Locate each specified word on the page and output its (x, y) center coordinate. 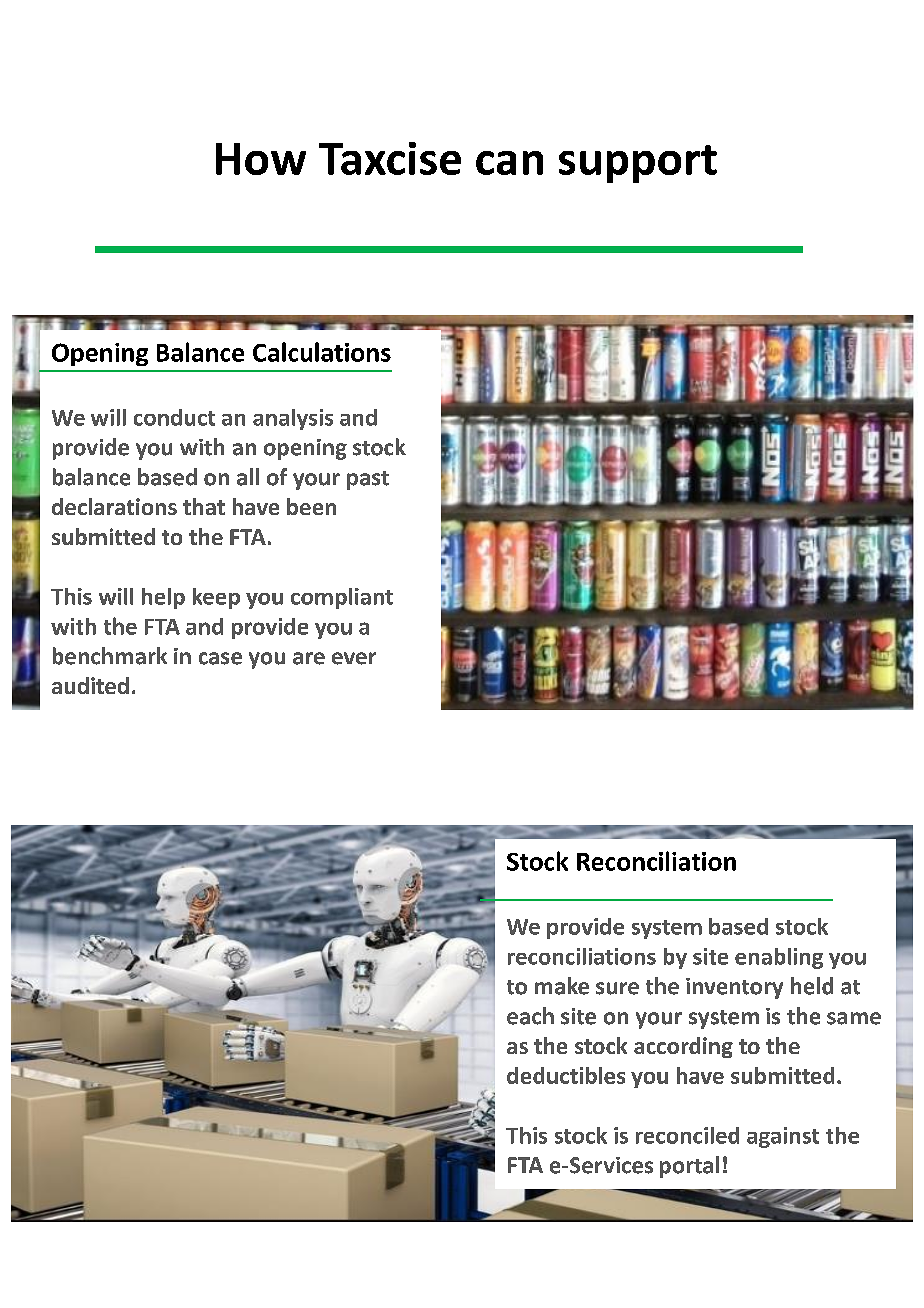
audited (90, 685)
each (530, 1016)
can (509, 163)
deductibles (566, 1075)
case (220, 658)
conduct (174, 417)
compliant (342, 598)
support (638, 164)
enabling (779, 958)
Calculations (322, 352)
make (562, 986)
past (368, 480)
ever (354, 658)
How (261, 159)
